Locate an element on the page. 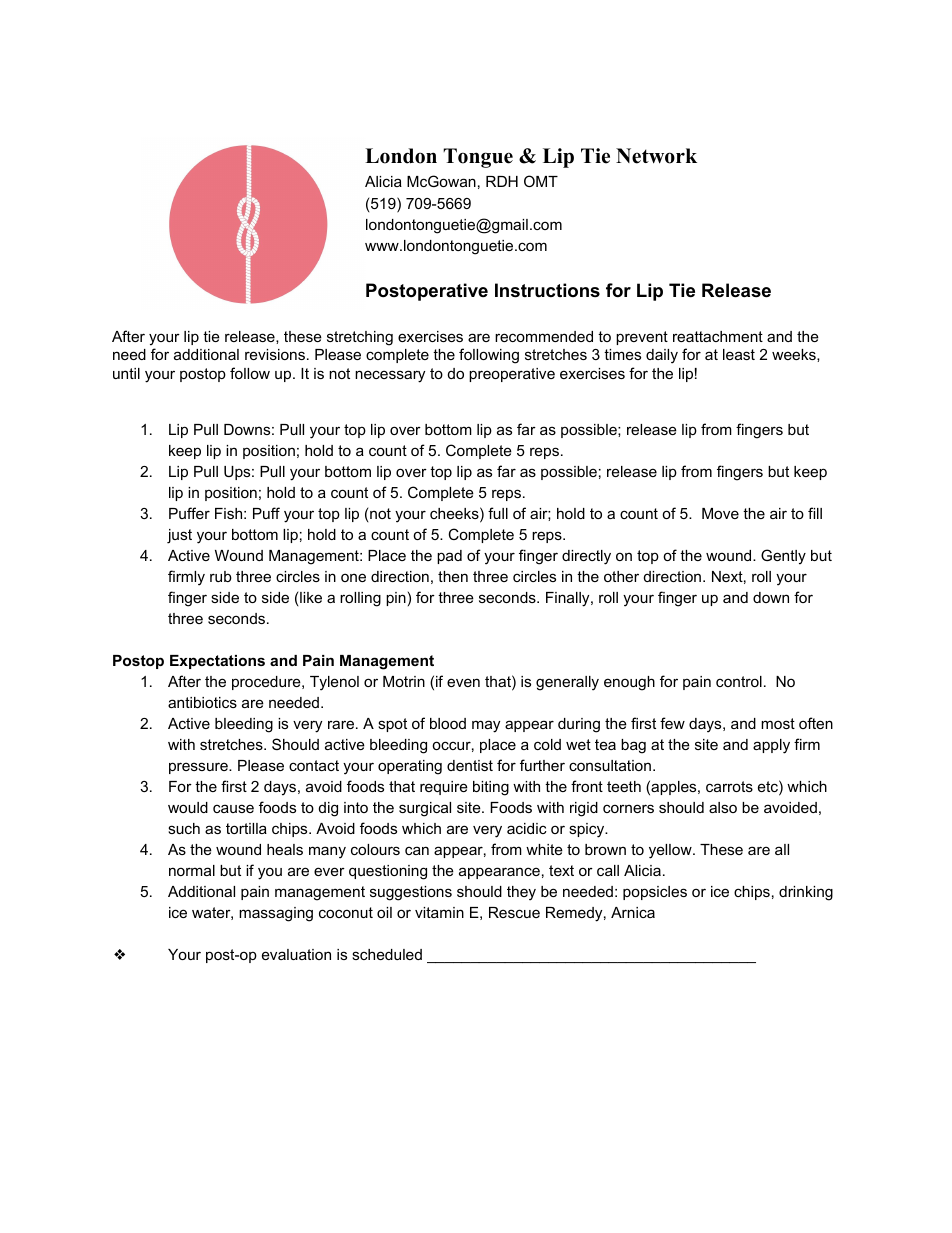  Gently is located at coordinates (783, 557).
